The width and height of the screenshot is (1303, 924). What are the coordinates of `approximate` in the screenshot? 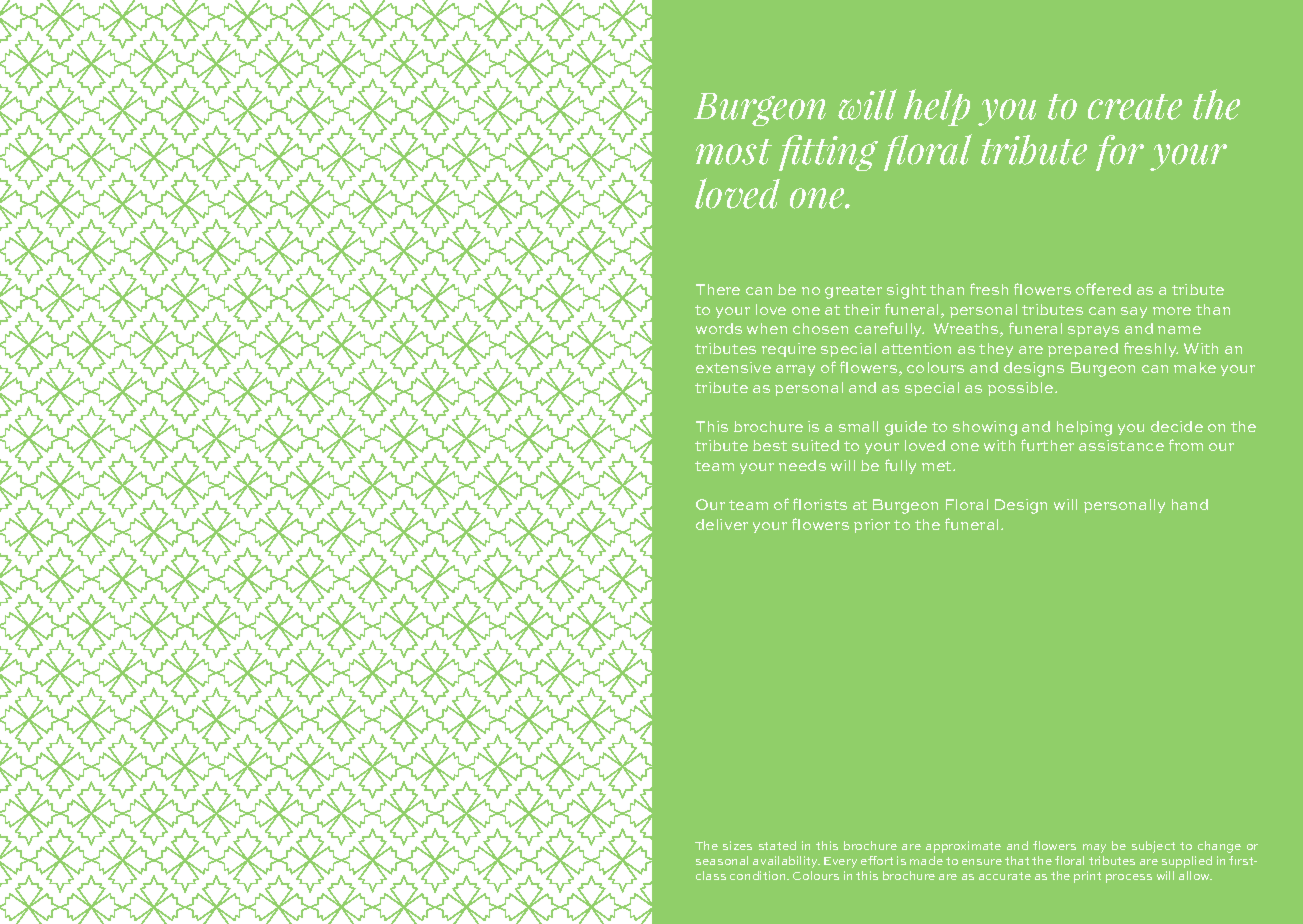 It's located at (963, 847).
